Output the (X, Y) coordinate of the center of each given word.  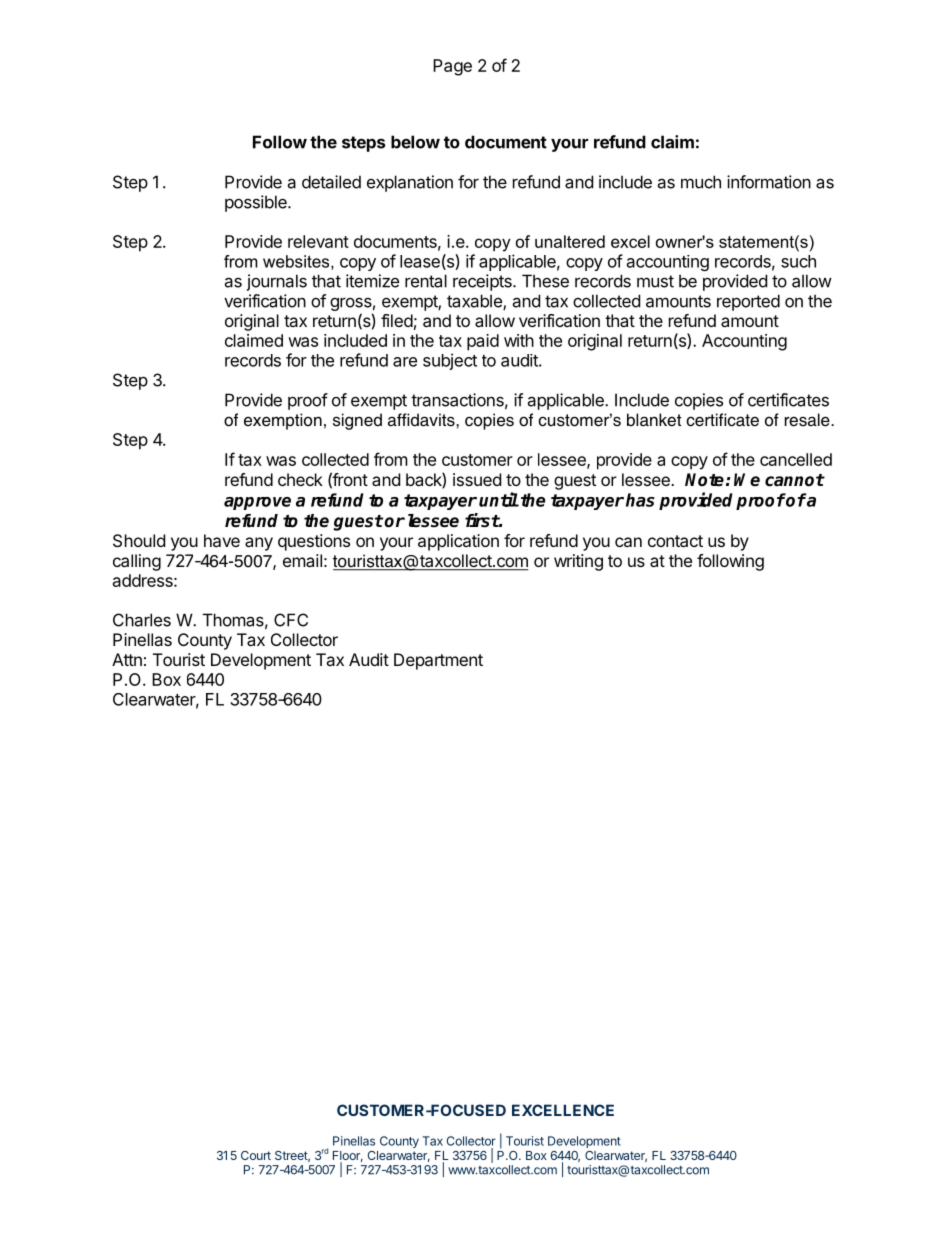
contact (675, 541)
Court (256, 1155)
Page (452, 67)
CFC (291, 620)
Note (704, 480)
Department (438, 661)
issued (477, 479)
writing (578, 562)
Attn (127, 659)
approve (257, 503)
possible (257, 203)
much (701, 182)
